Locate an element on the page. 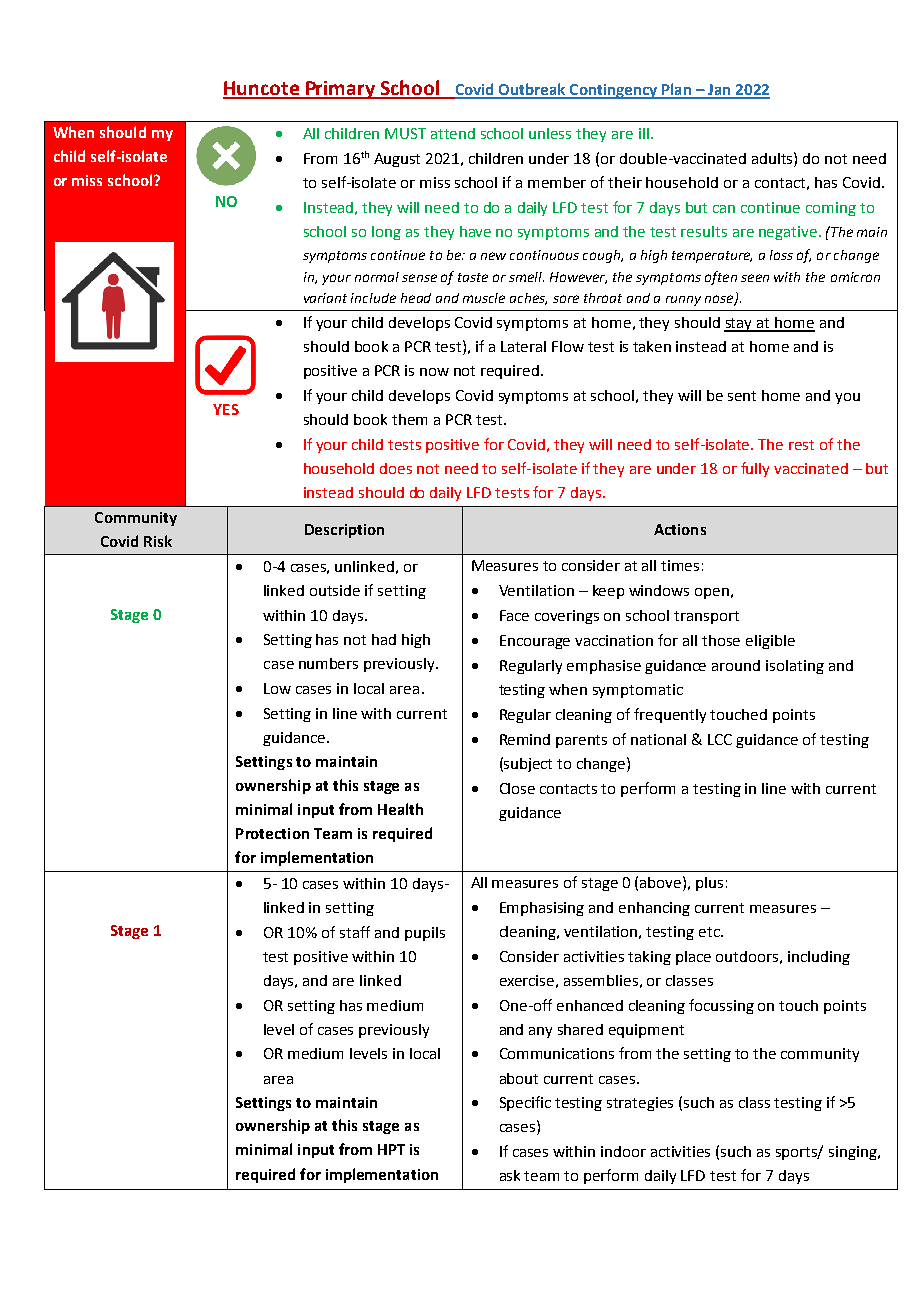 The height and width of the document is (1308, 924). unless is located at coordinates (550, 133).
